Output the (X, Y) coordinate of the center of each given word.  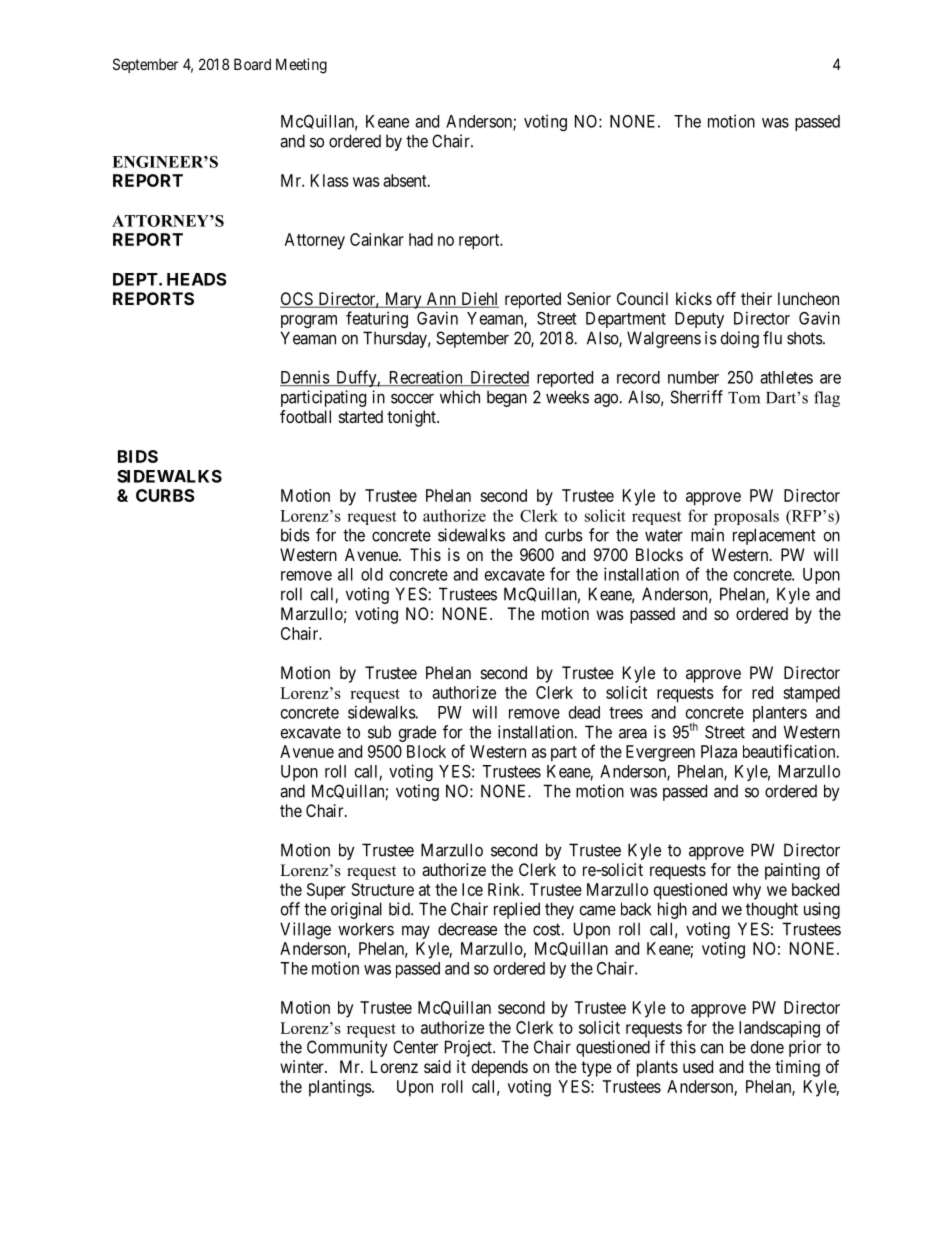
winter (303, 1066)
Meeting (301, 66)
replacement (774, 536)
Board (252, 64)
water (664, 535)
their (756, 298)
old (372, 574)
